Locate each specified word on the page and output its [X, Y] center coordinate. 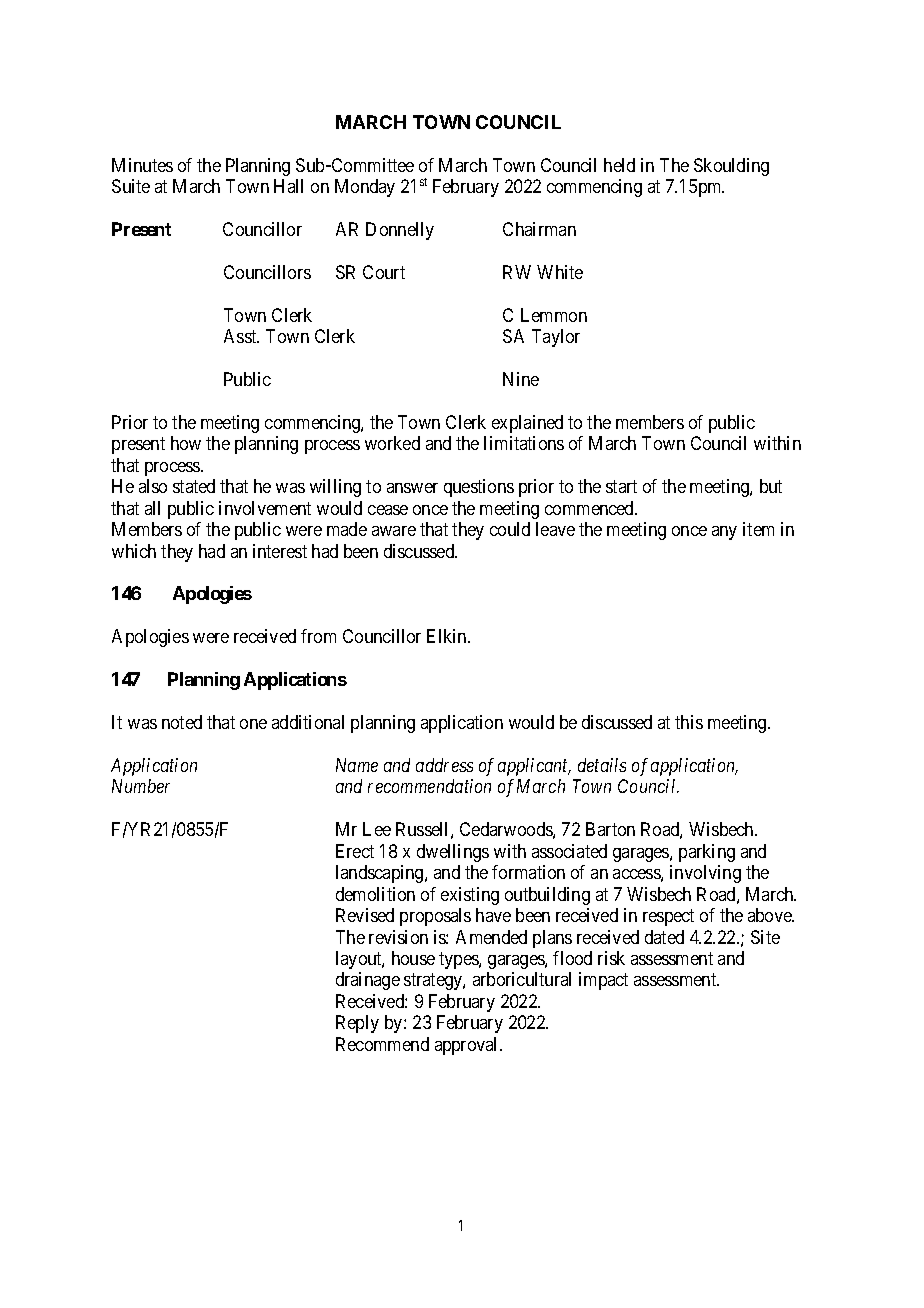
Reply [357, 1024]
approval [468, 1046]
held [619, 165]
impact [603, 981]
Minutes [142, 165]
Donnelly [400, 231]
